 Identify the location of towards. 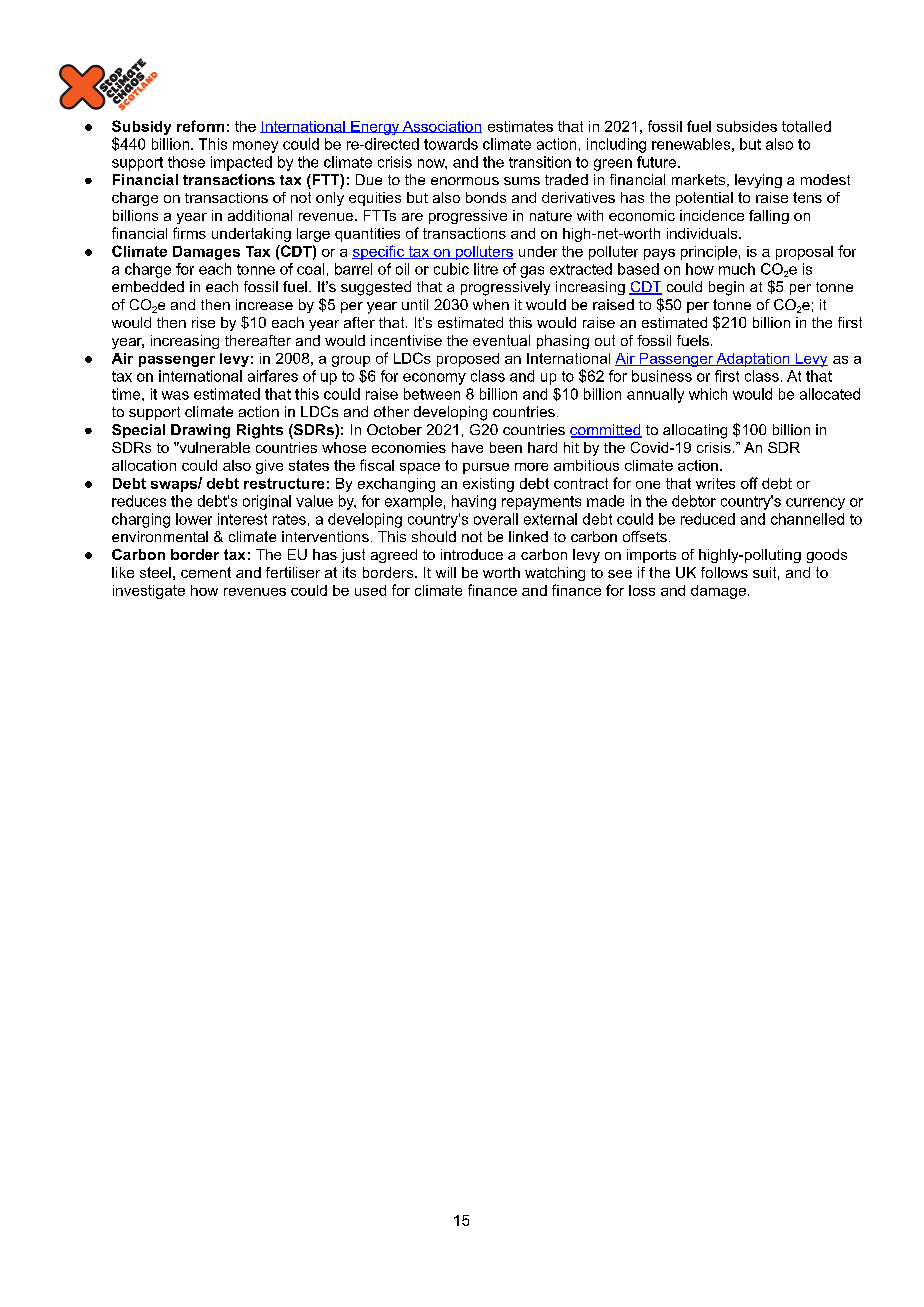
(451, 144).
